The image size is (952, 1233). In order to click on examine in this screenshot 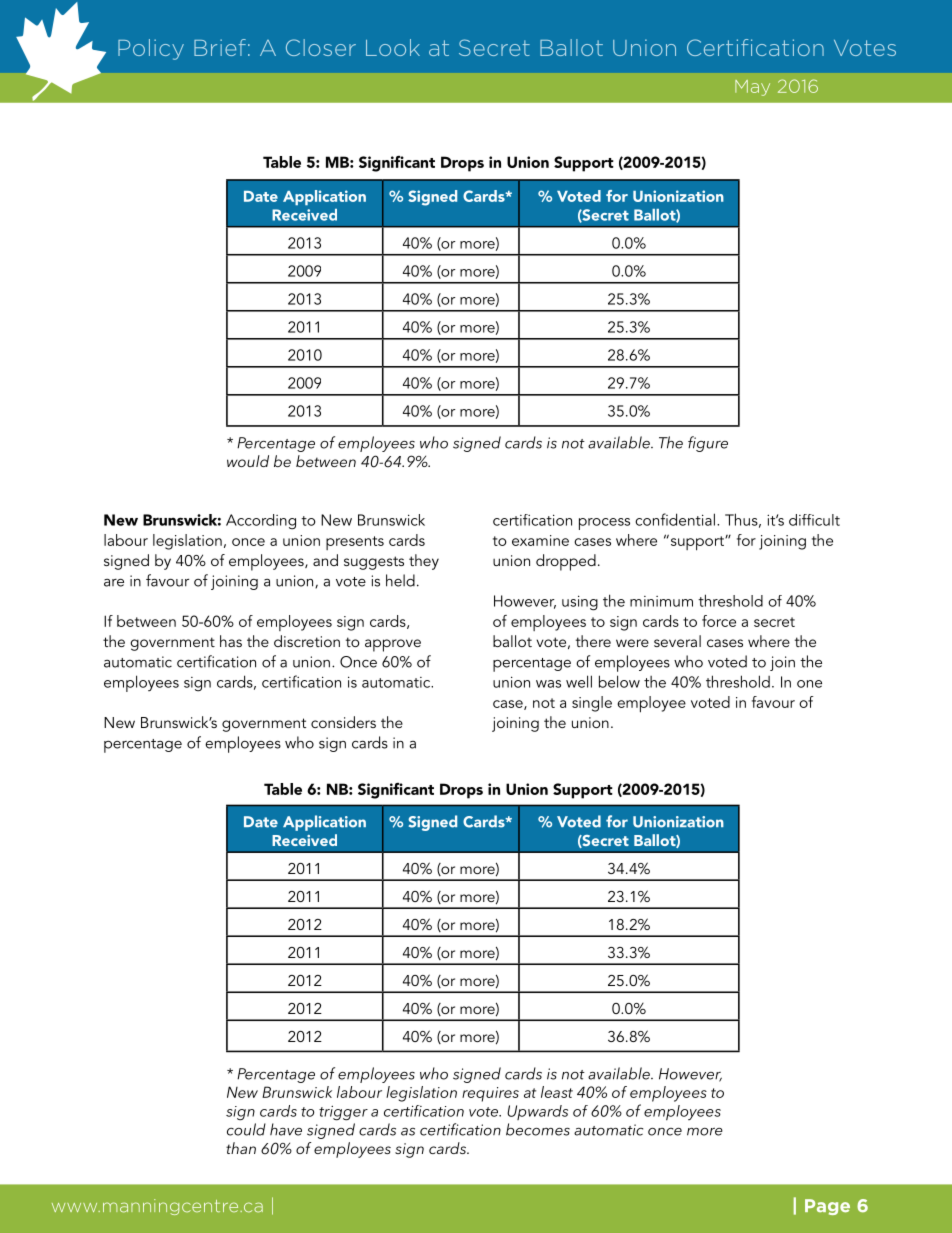, I will do `click(540, 540)`.
